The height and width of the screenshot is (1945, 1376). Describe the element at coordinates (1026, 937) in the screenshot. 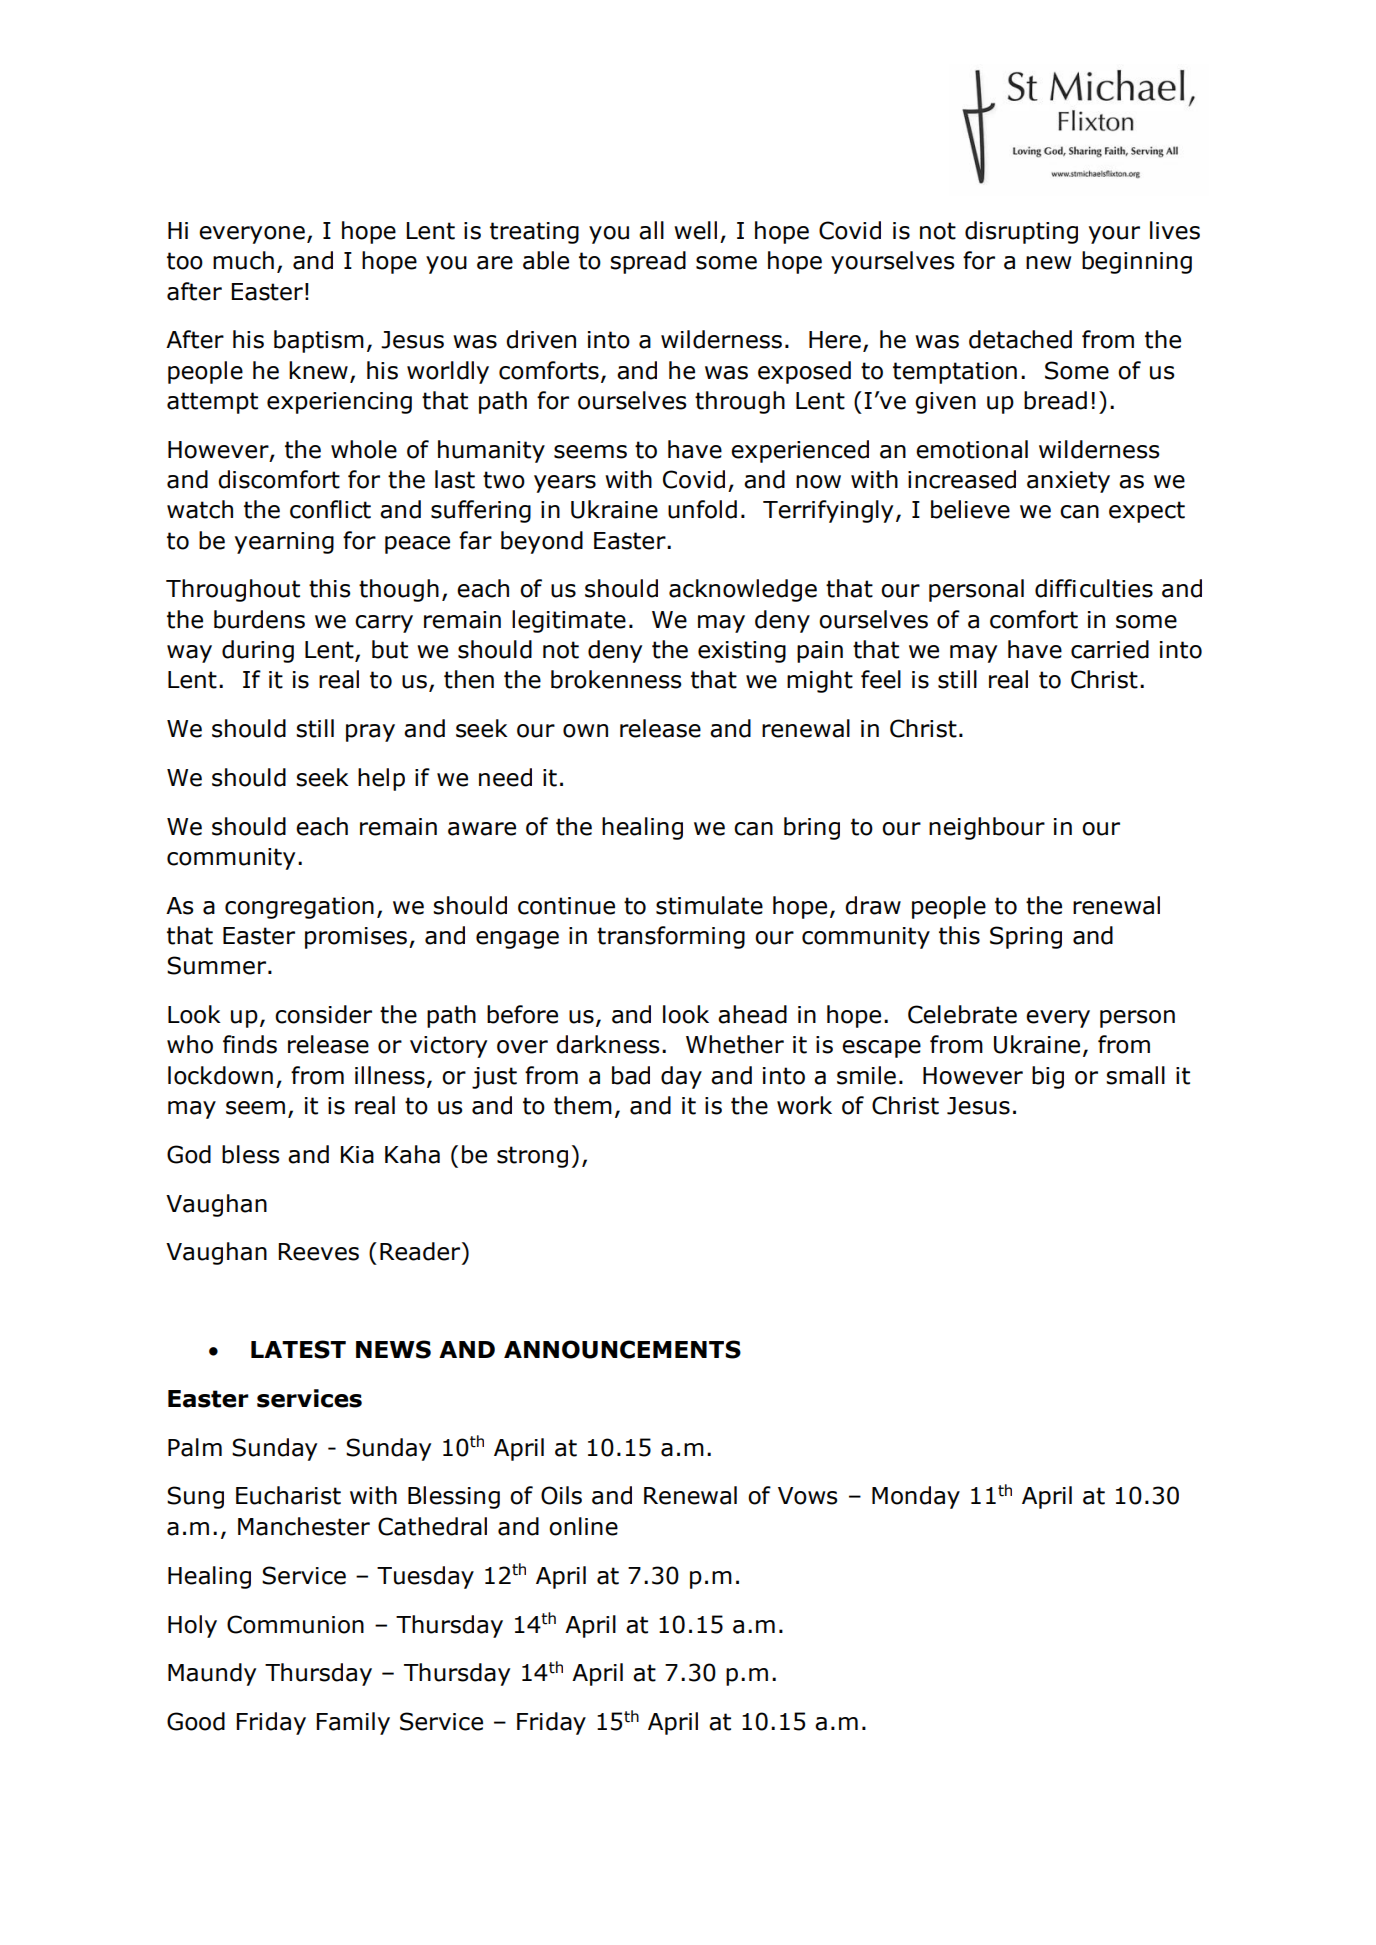

I see `Spring` at that location.
